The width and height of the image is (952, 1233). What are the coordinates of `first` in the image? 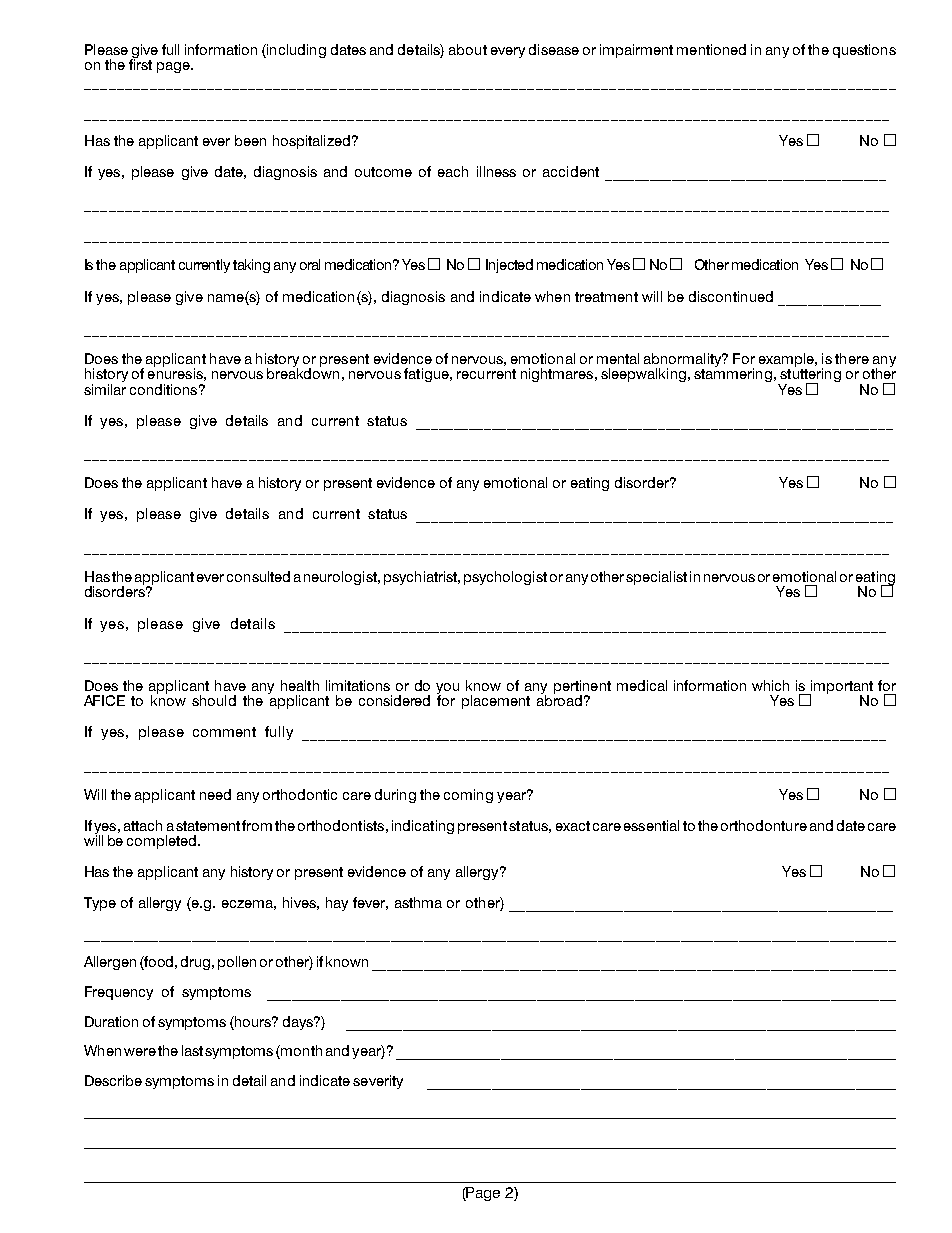 It's located at (140, 63).
